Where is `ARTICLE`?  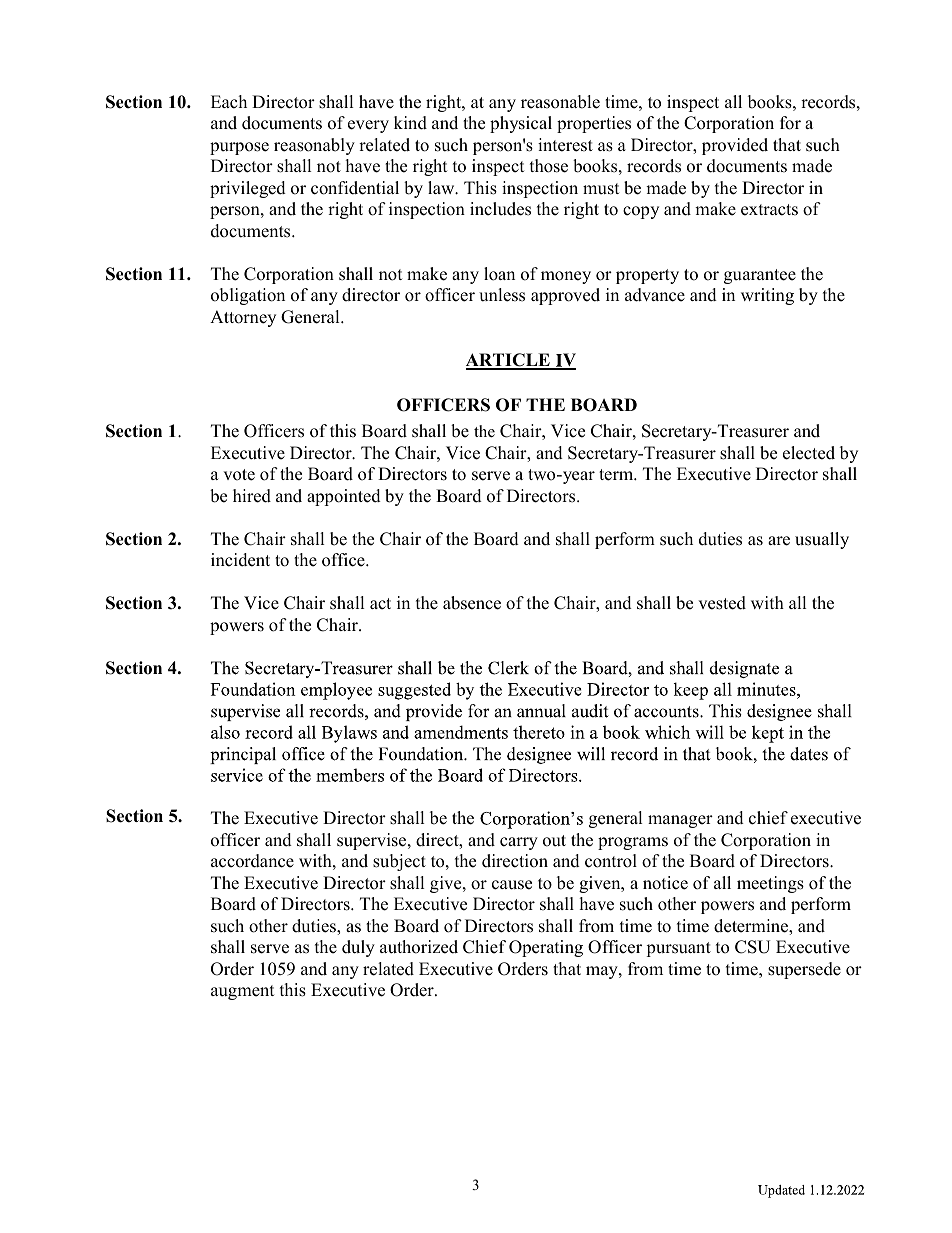 ARTICLE is located at coordinates (509, 361).
